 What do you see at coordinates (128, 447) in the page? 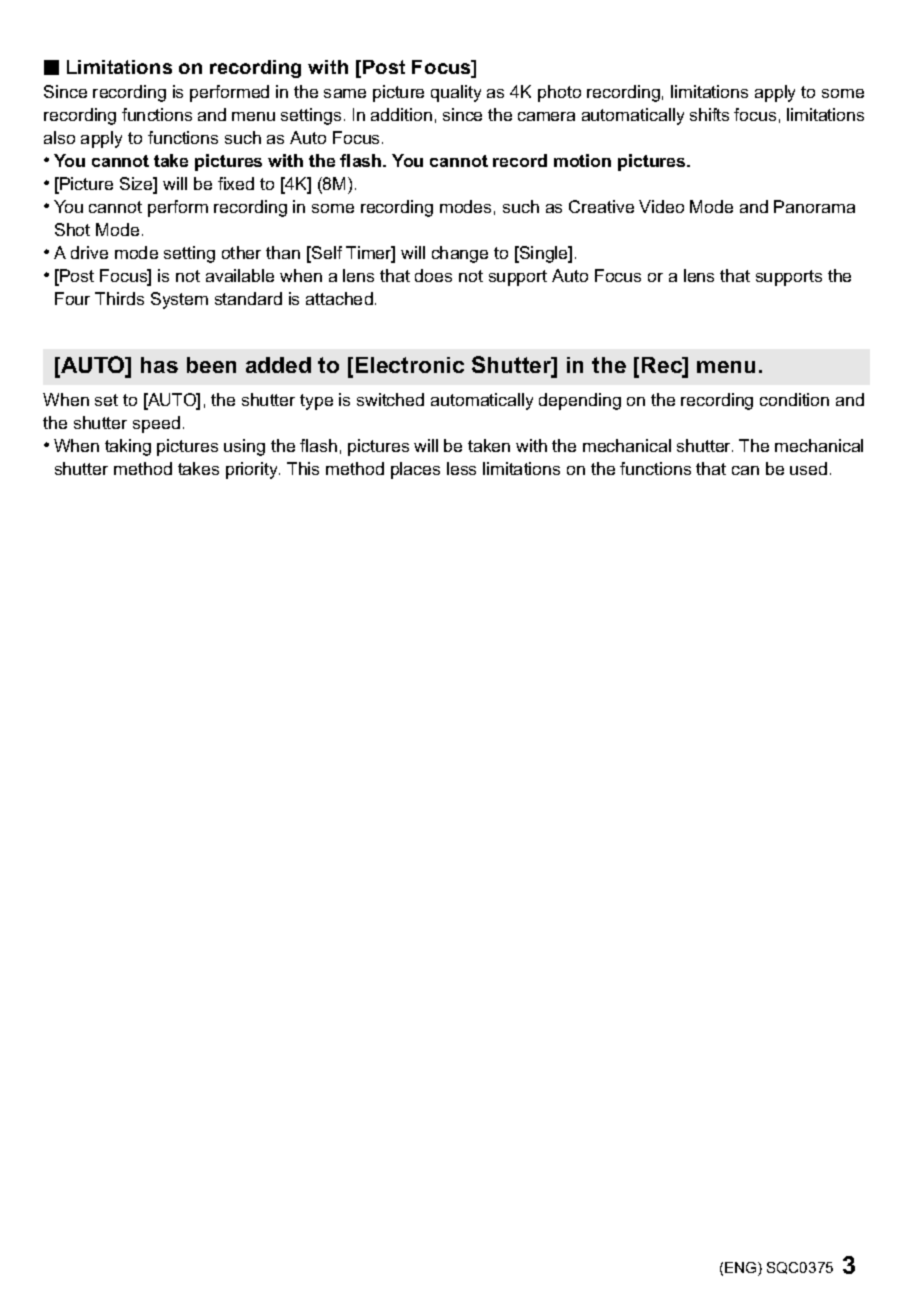
I see `taking` at bounding box center [128, 447].
